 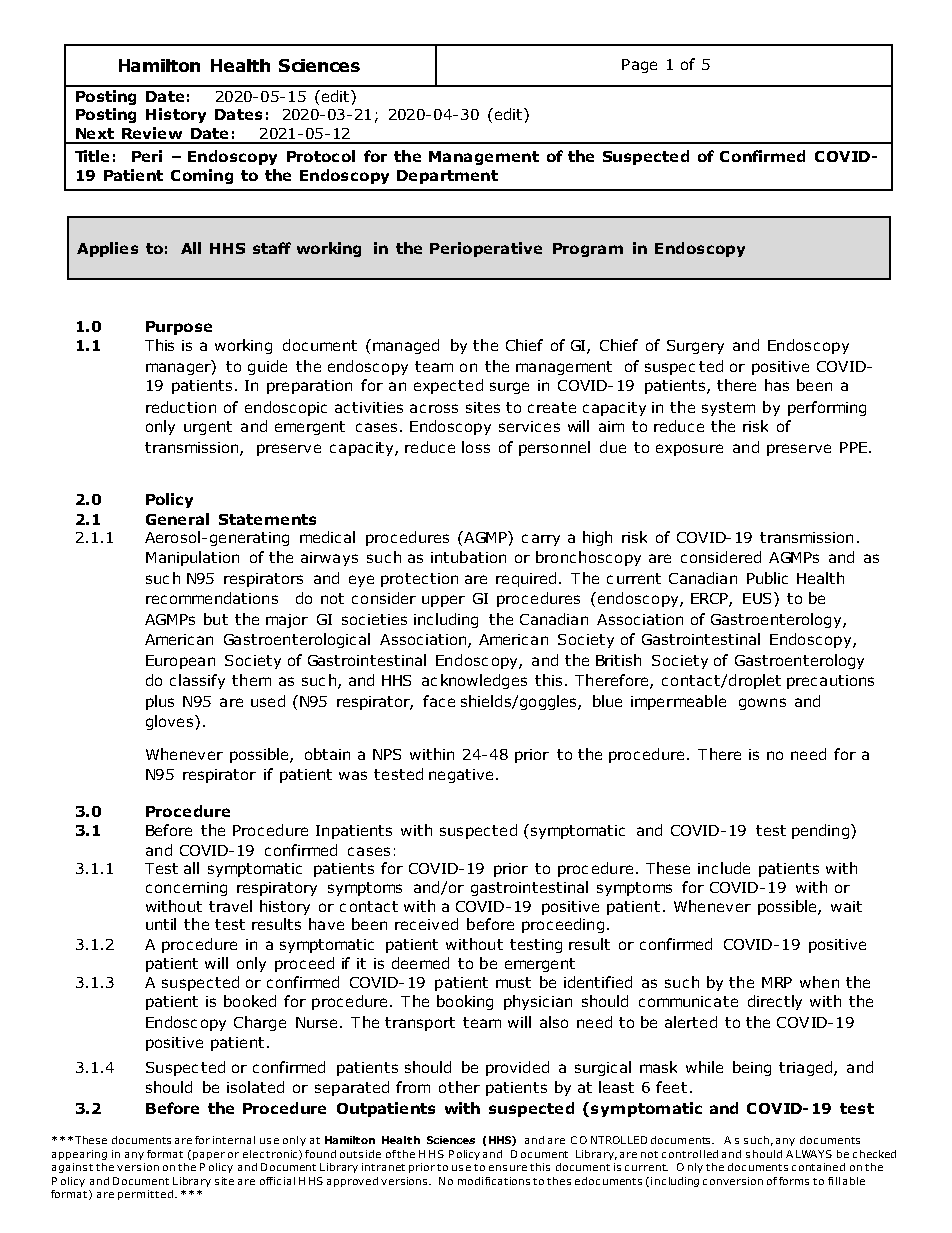 I want to click on forms, so click(x=794, y=1181).
